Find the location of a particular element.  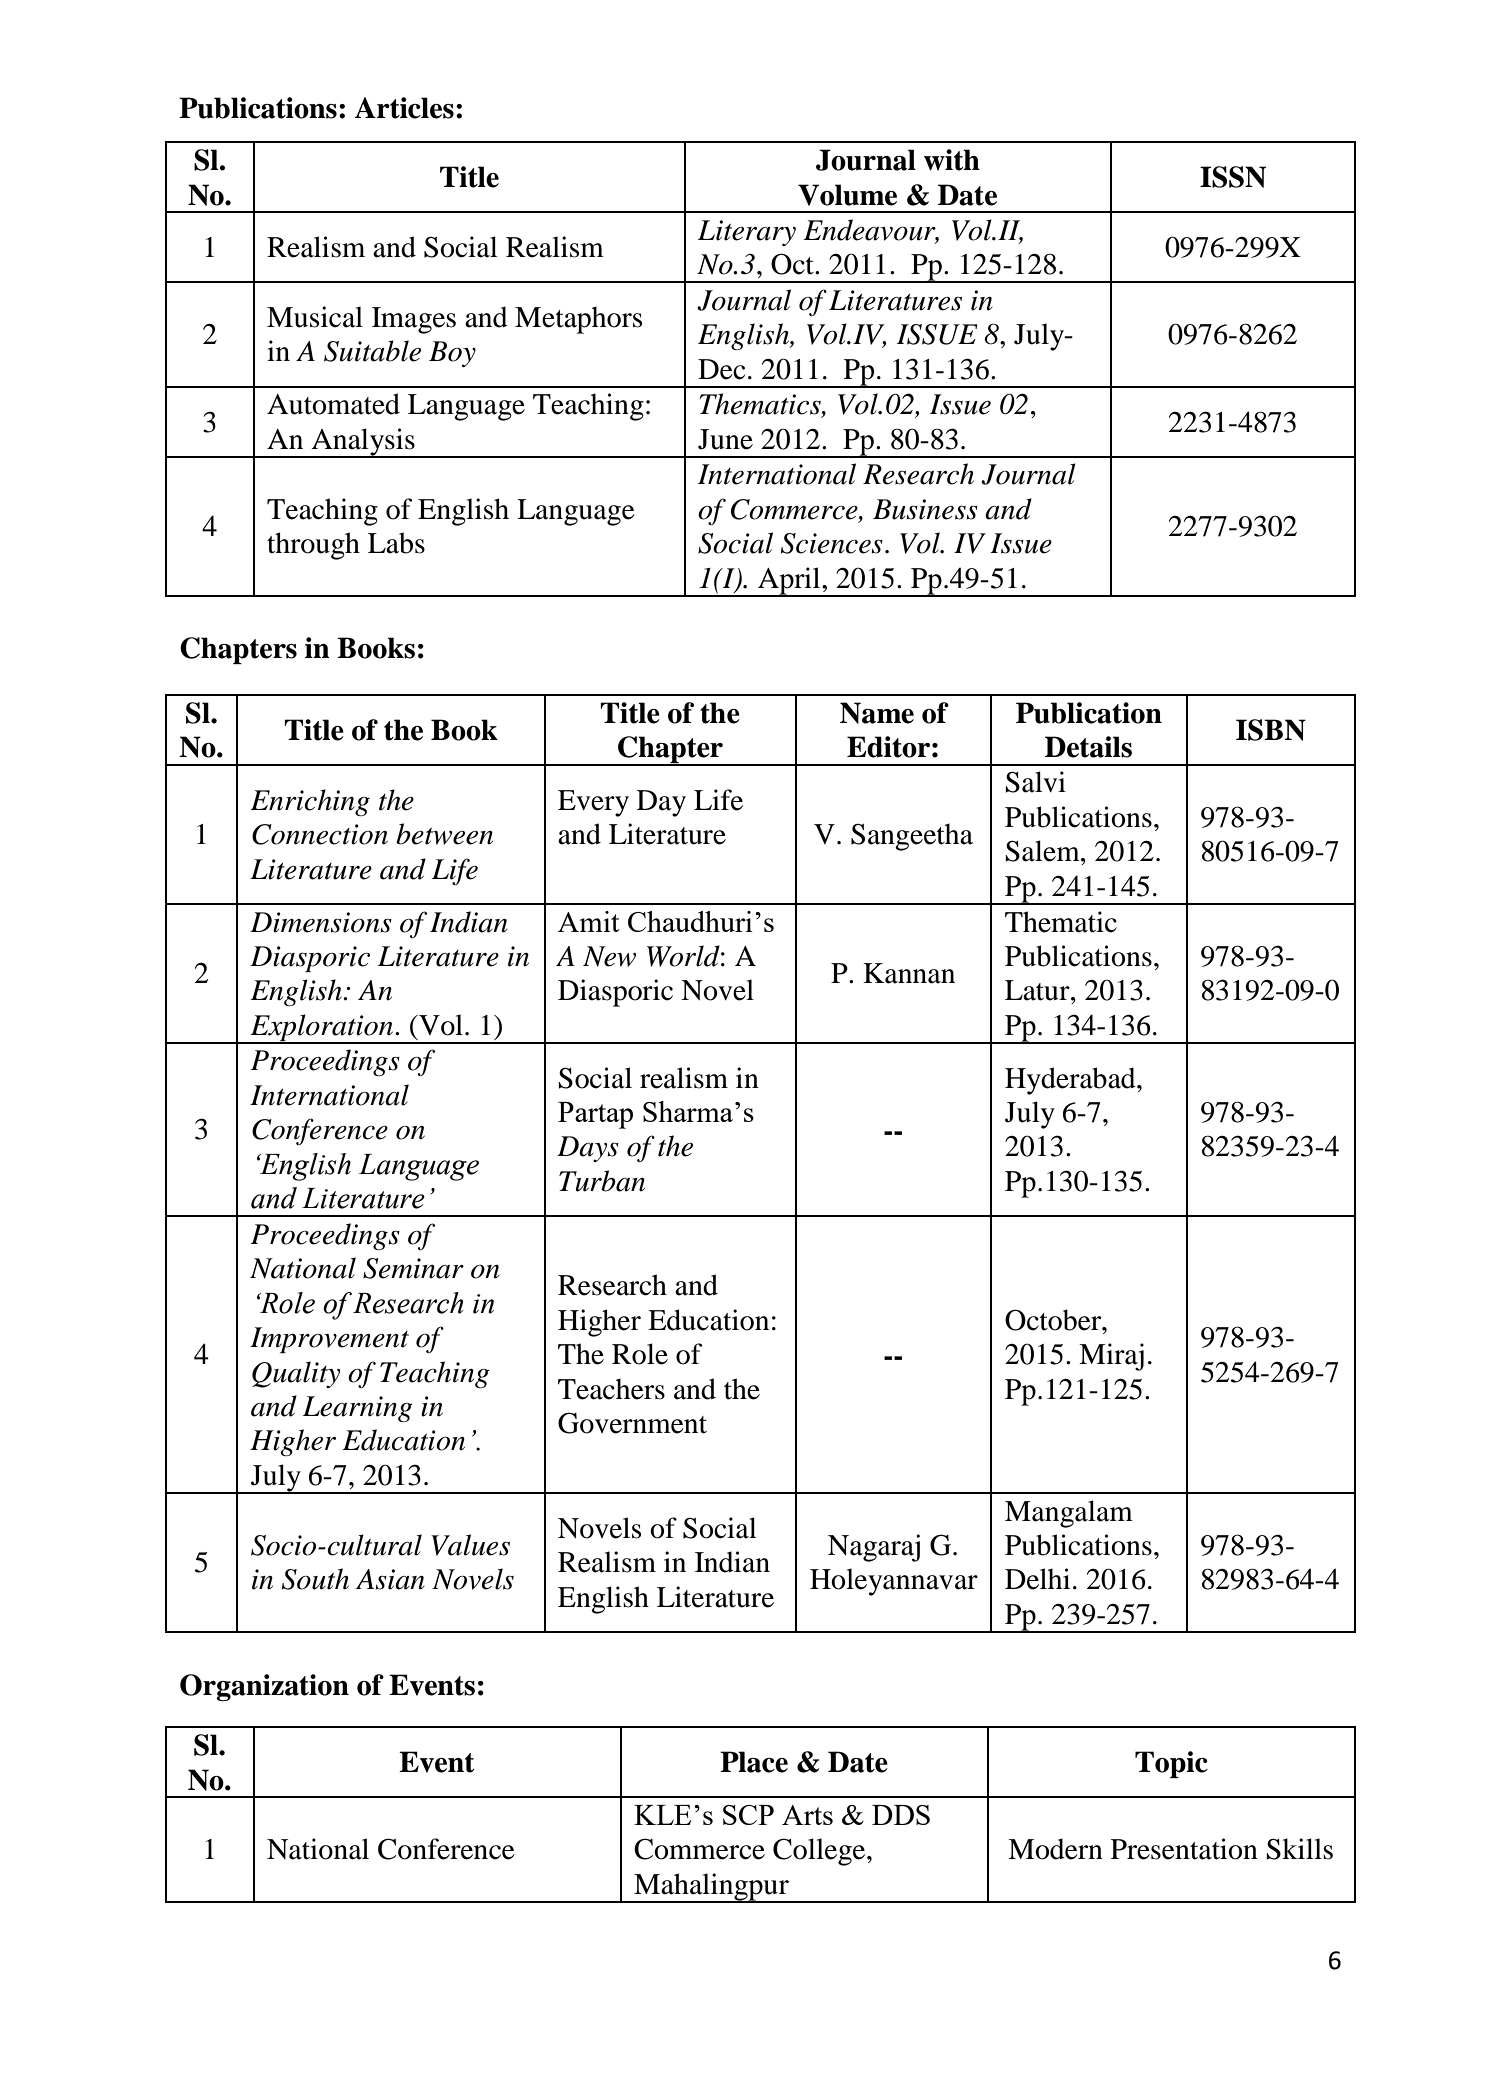

Hyderabad is located at coordinates (1071, 1081).
